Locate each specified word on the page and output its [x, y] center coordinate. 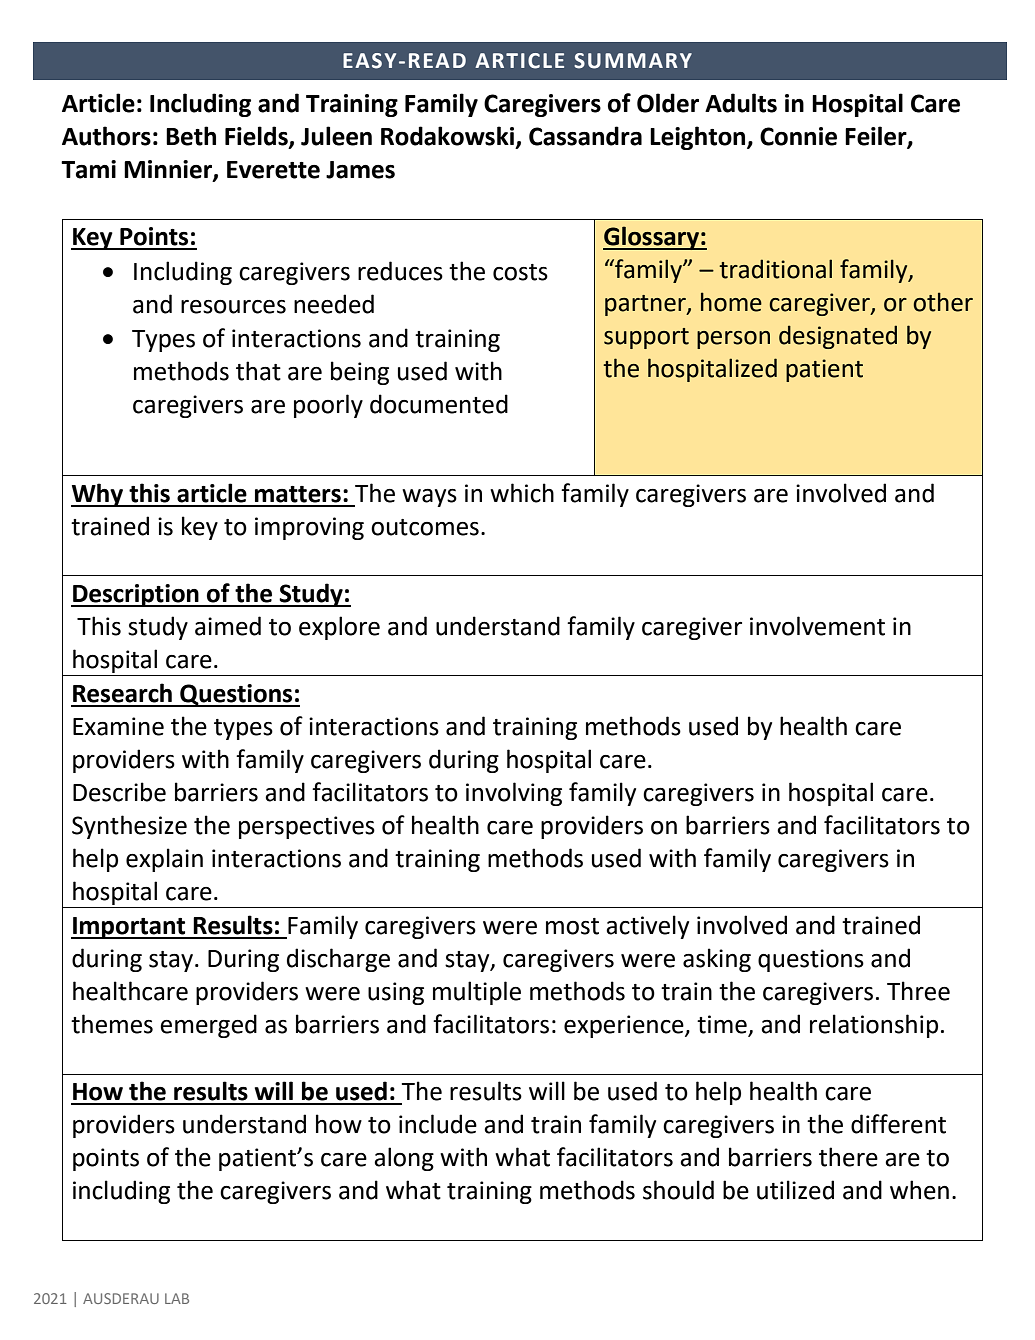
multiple [477, 993]
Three [918, 991]
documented [439, 404]
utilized [795, 1190]
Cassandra [585, 136]
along [404, 1159]
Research [122, 693]
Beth [191, 136]
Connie [798, 136]
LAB [177, 1298]
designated [838, 337]
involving [514, 794]
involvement [817, 626]
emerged [208, 1026]
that [258, 371]
